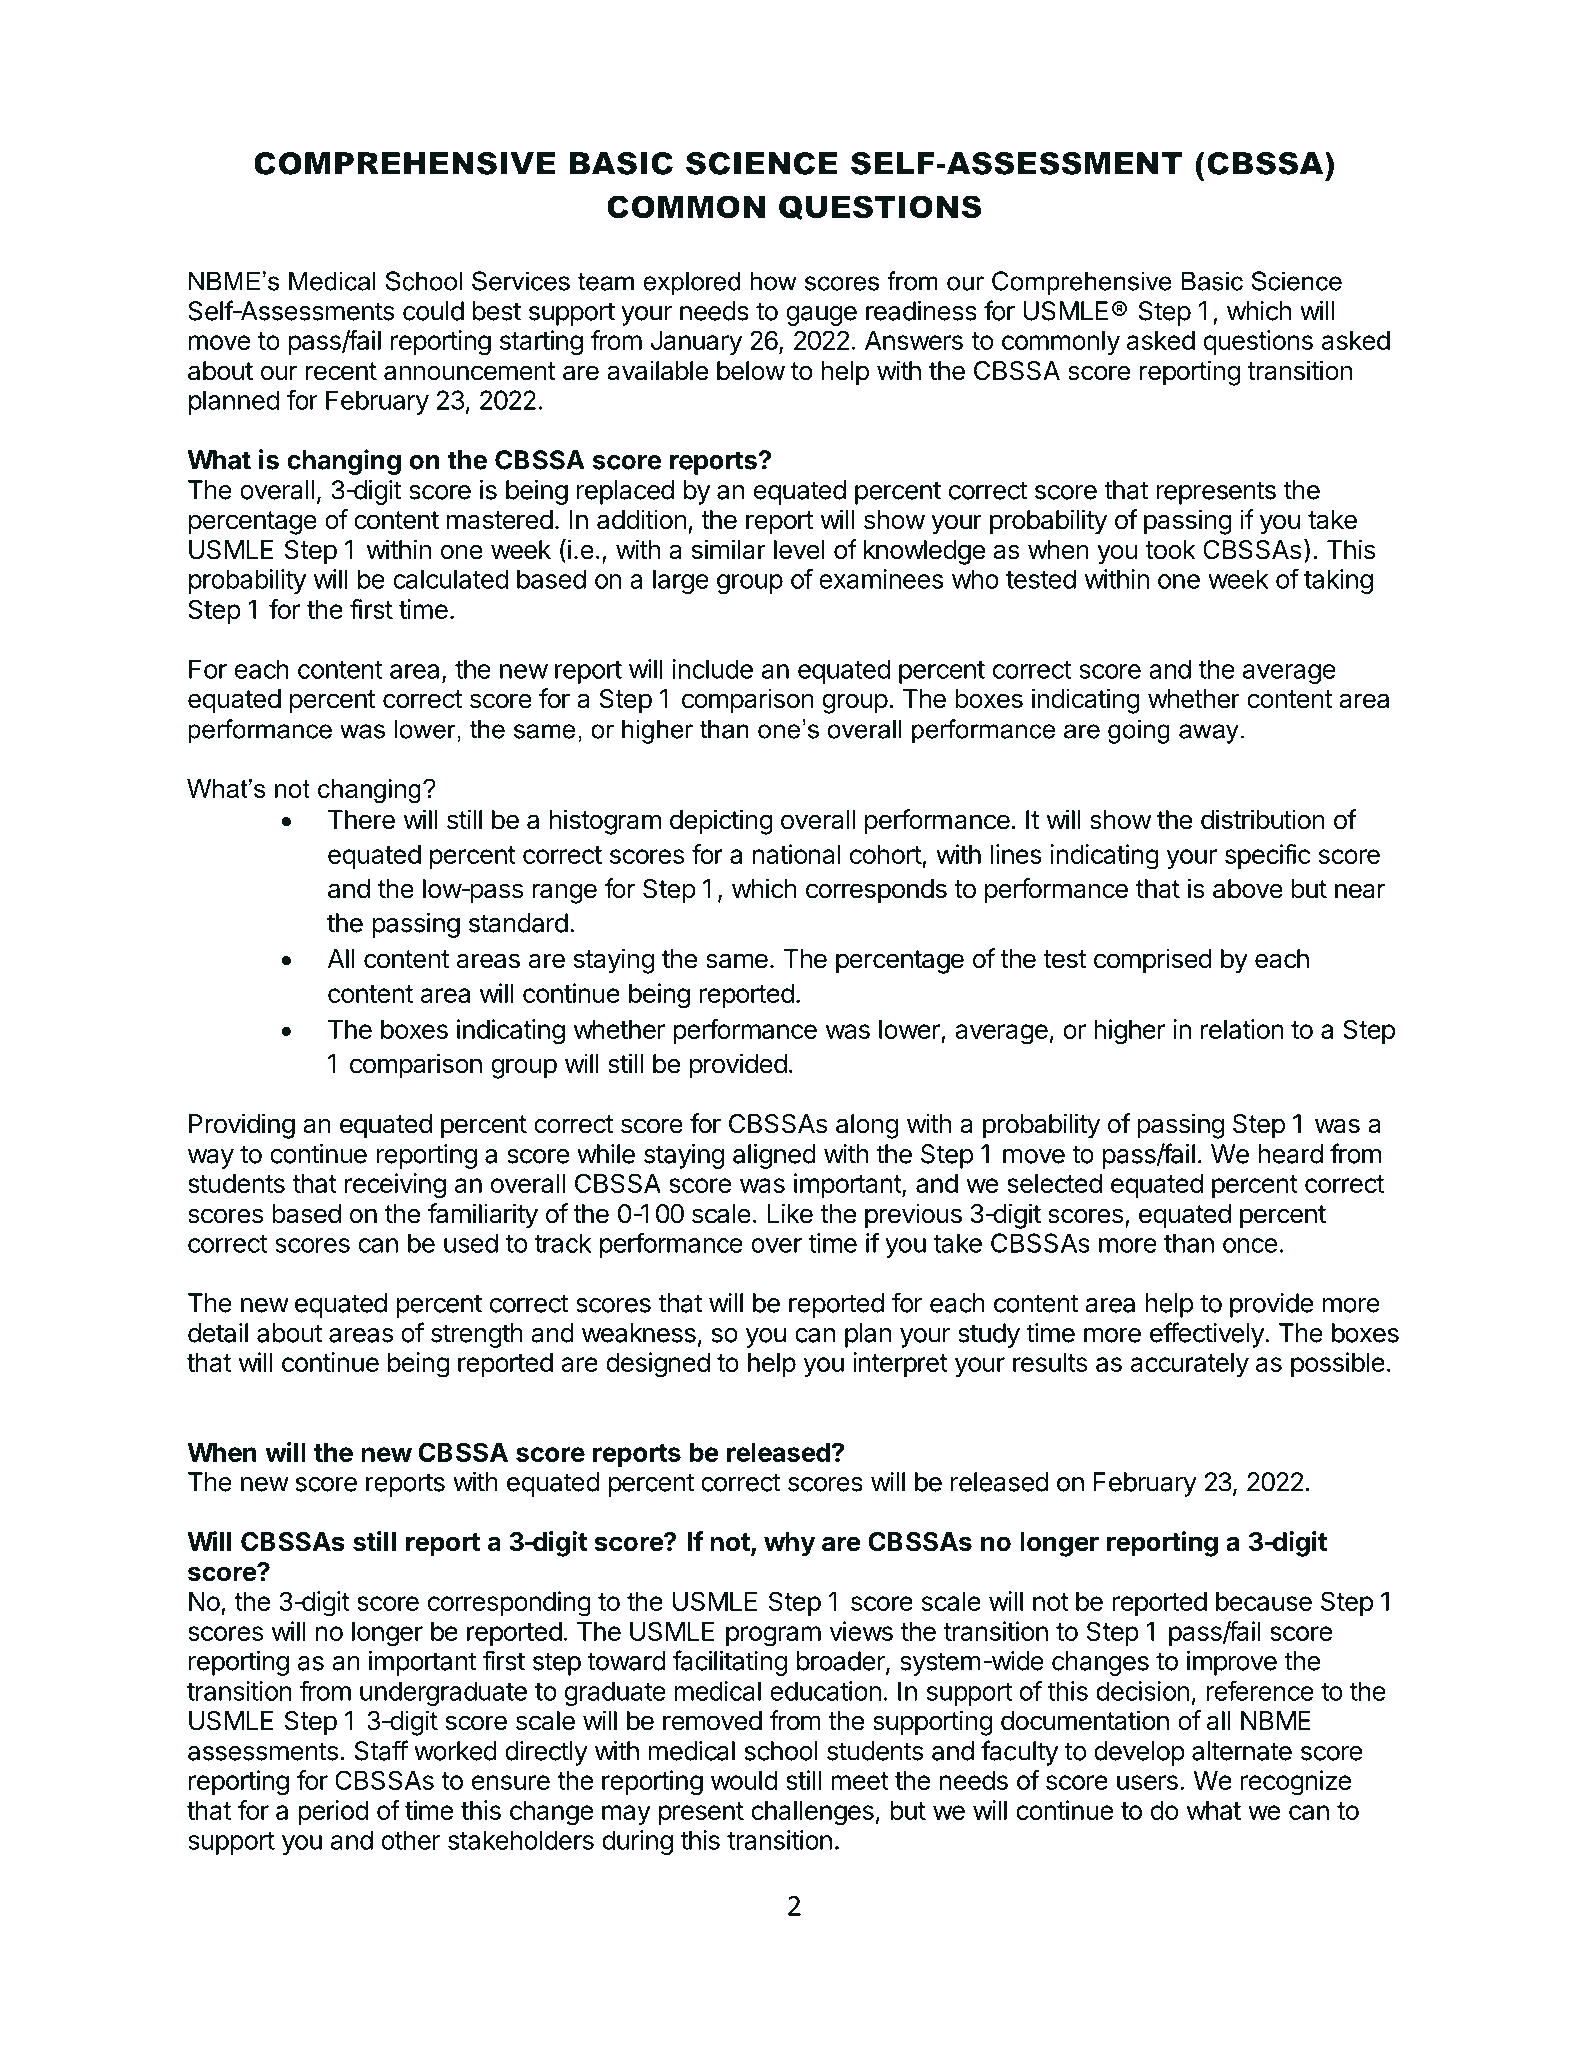 Image resolution: width=1588 pixels, height=2055 pixels. Describe the element at coordinates (361, 820) in the screenshot. I see `There` at that location.
